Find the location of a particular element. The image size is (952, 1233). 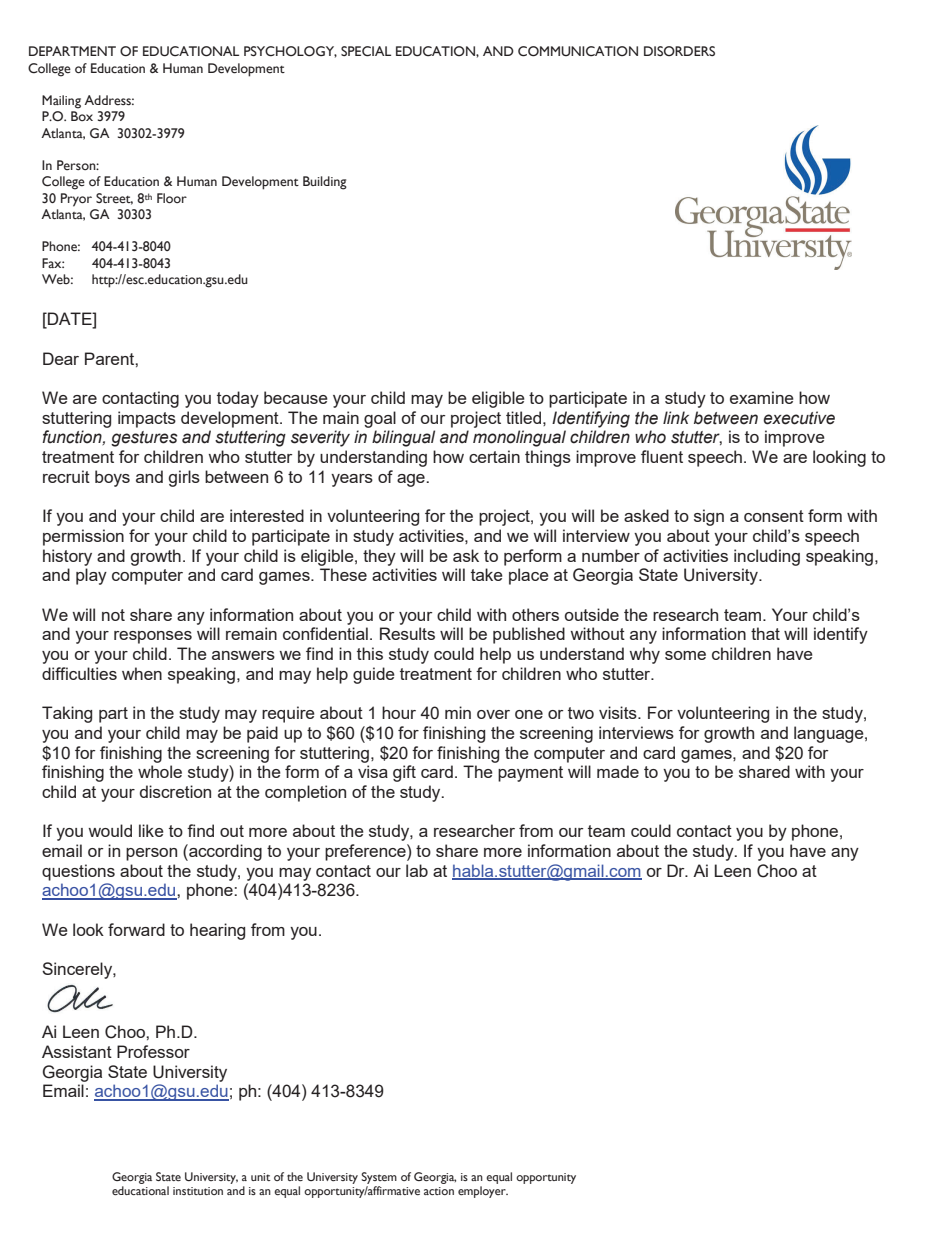

institution is located at coordinates (198, 1191).
